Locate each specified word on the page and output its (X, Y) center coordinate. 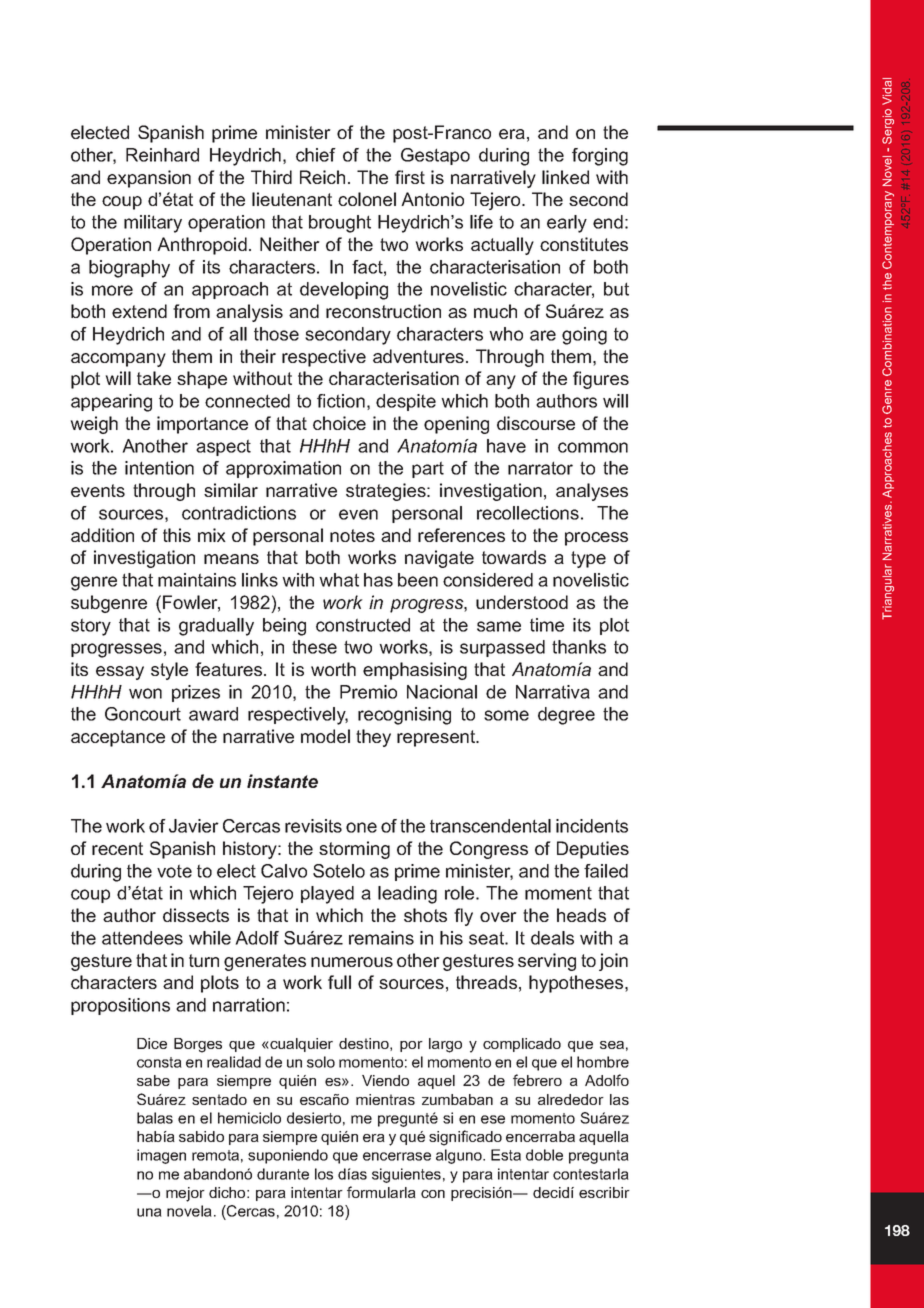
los (324, 1174)
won (145, 693)
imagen (161, 1156)
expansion (149, 179)
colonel (367, 199)
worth (333, 669)
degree (566, 716)
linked (565, 177)
